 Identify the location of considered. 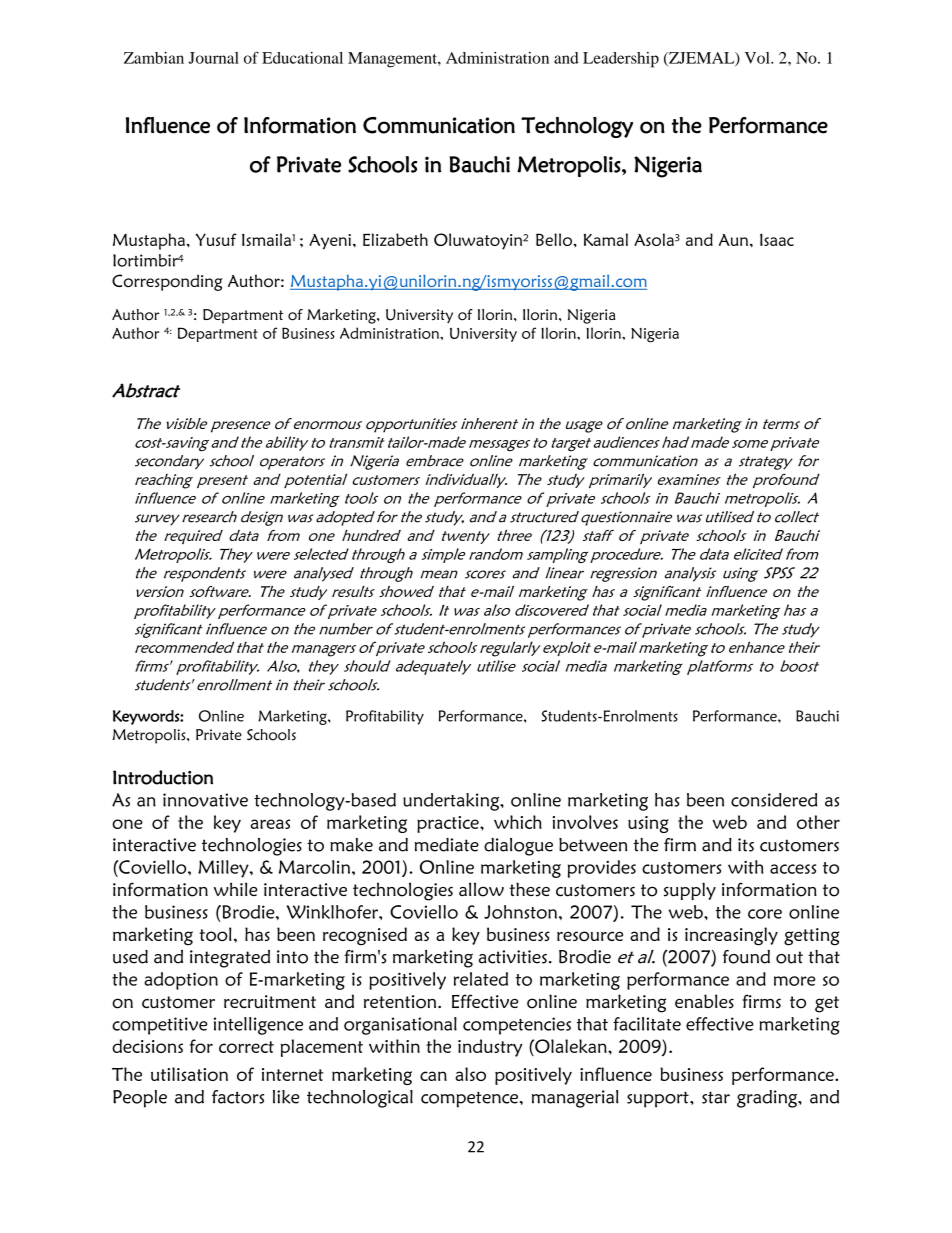
(774, 800).
